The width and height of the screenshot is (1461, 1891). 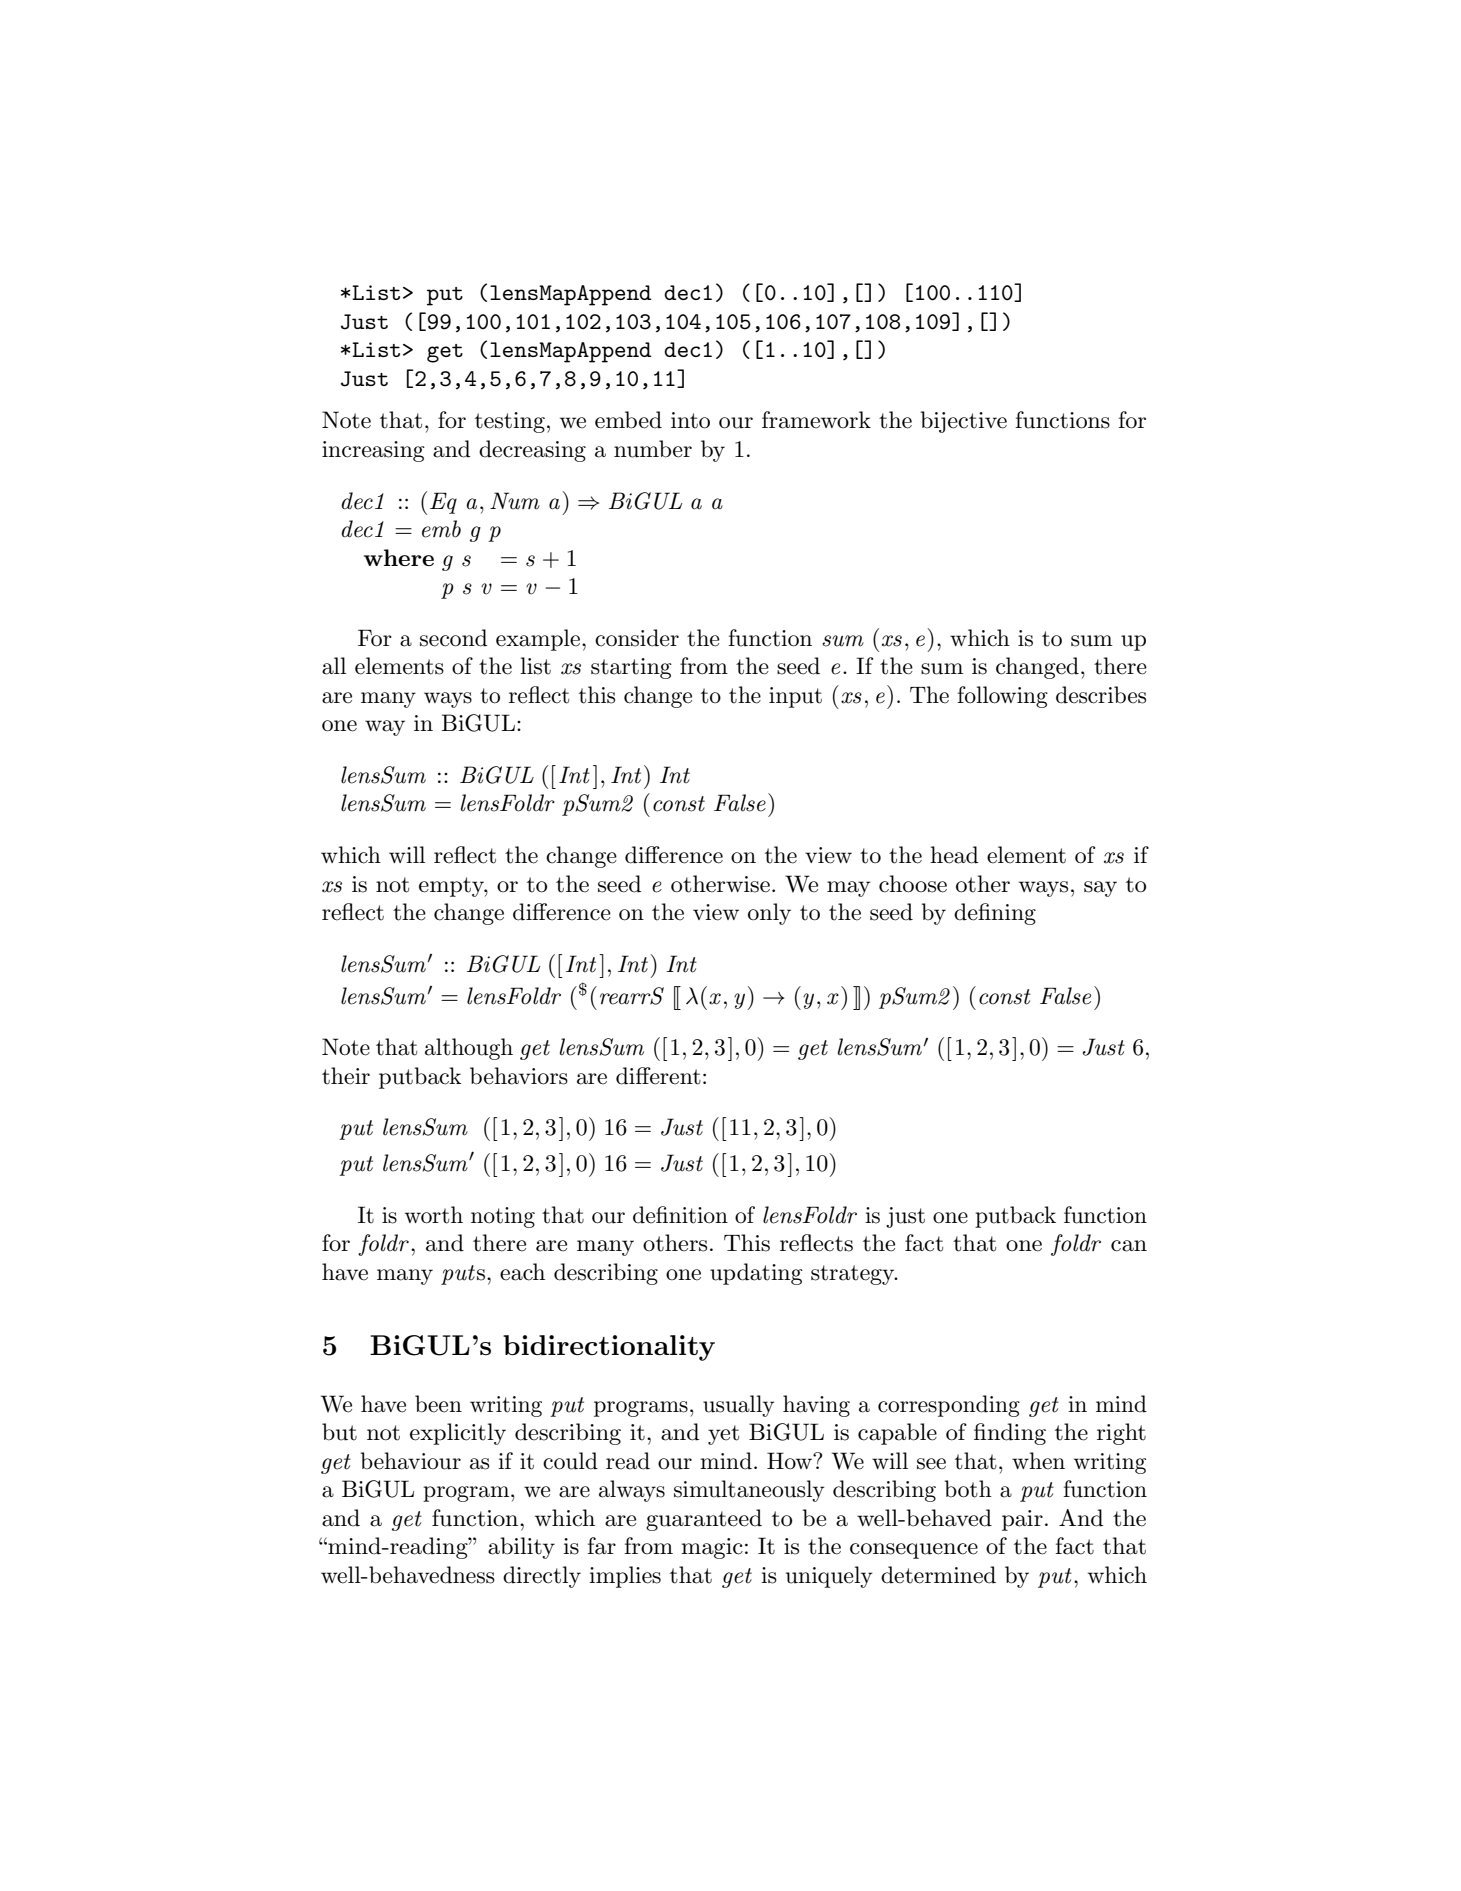 I want to click on definition, so click(x=680, y=1215).
